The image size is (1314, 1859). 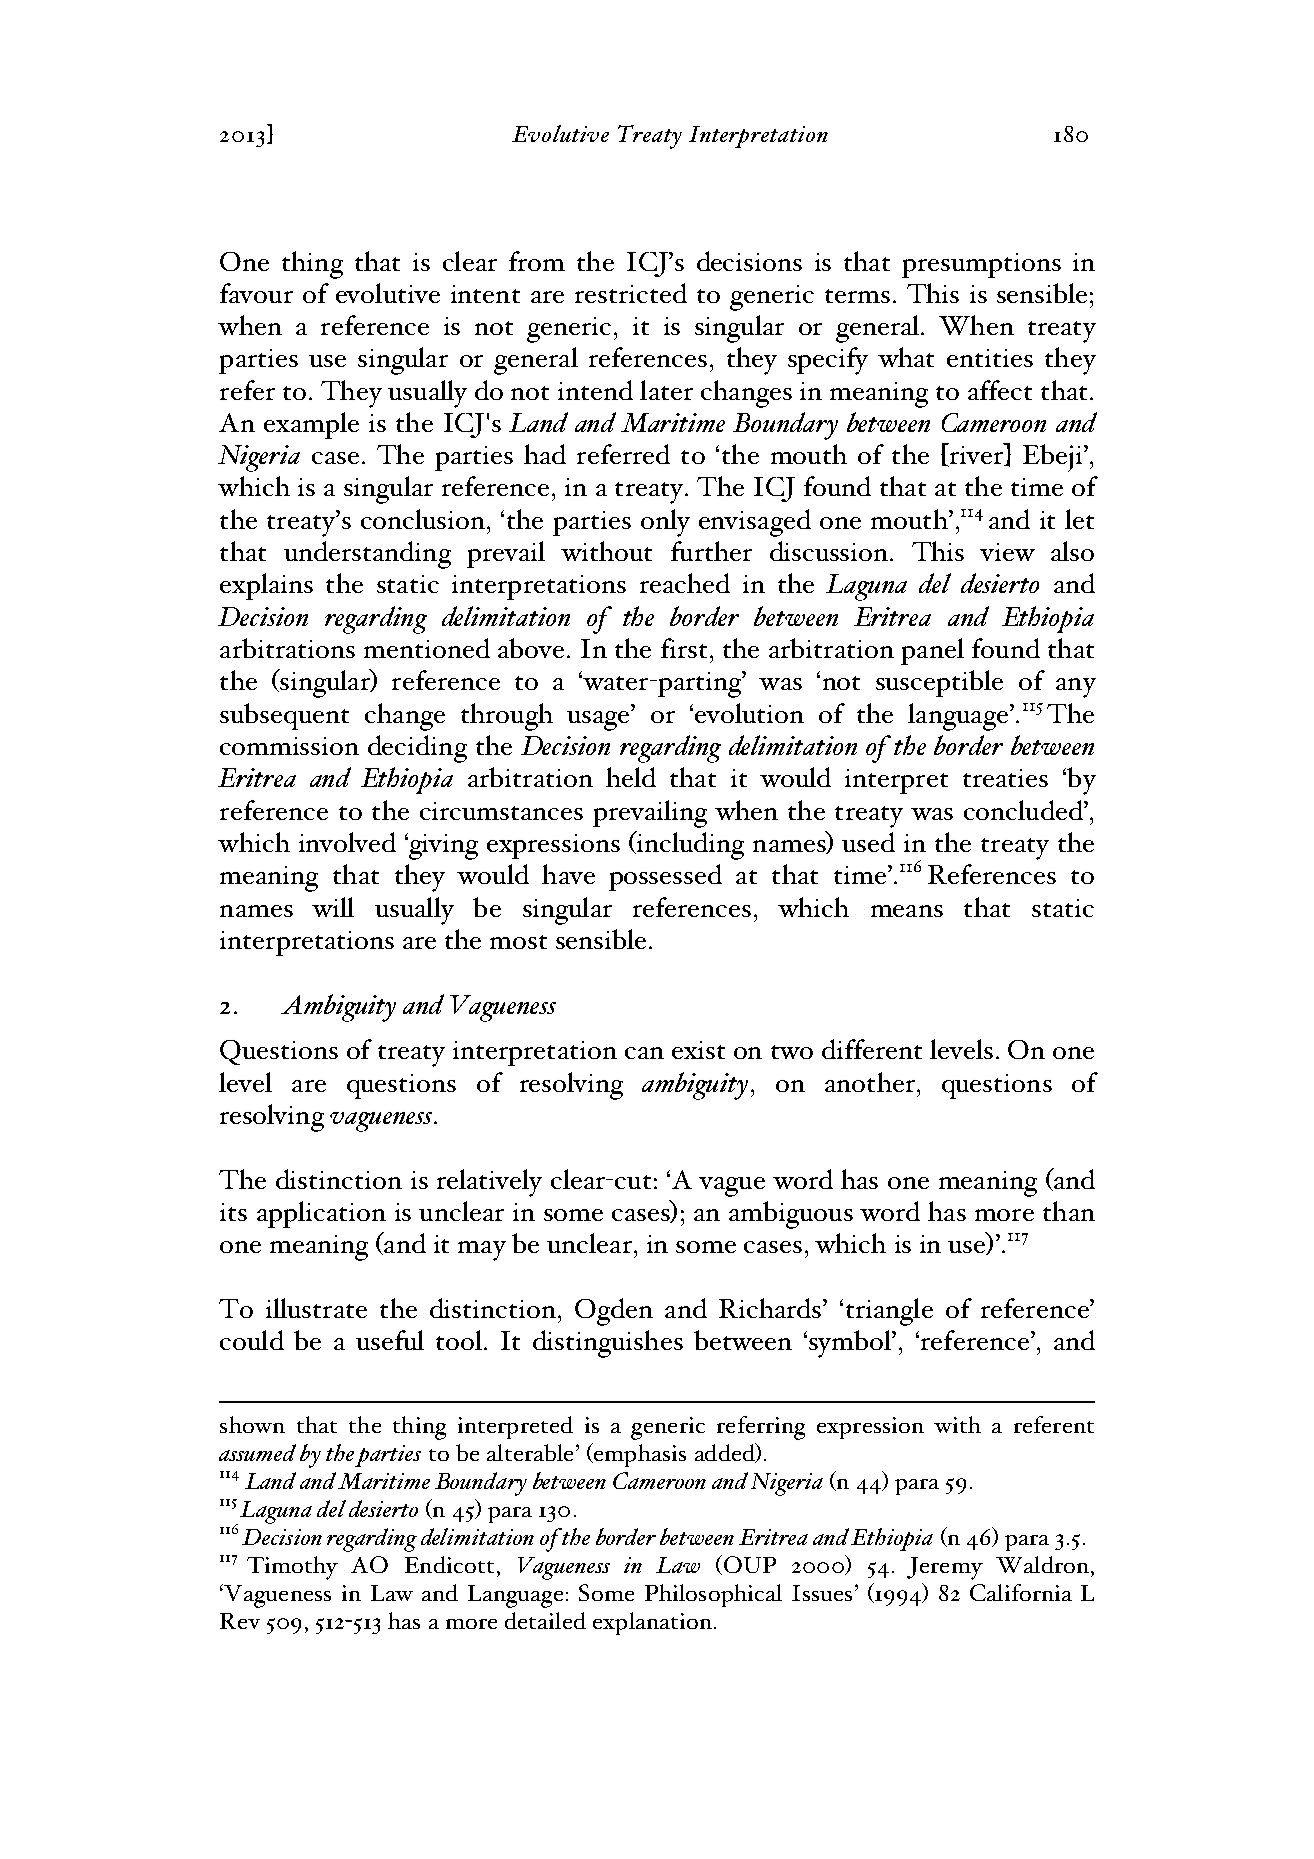 What do you see at coordinates (256, 293) in the screenshot?
I see `favour` at bounding box center [256, 293].
